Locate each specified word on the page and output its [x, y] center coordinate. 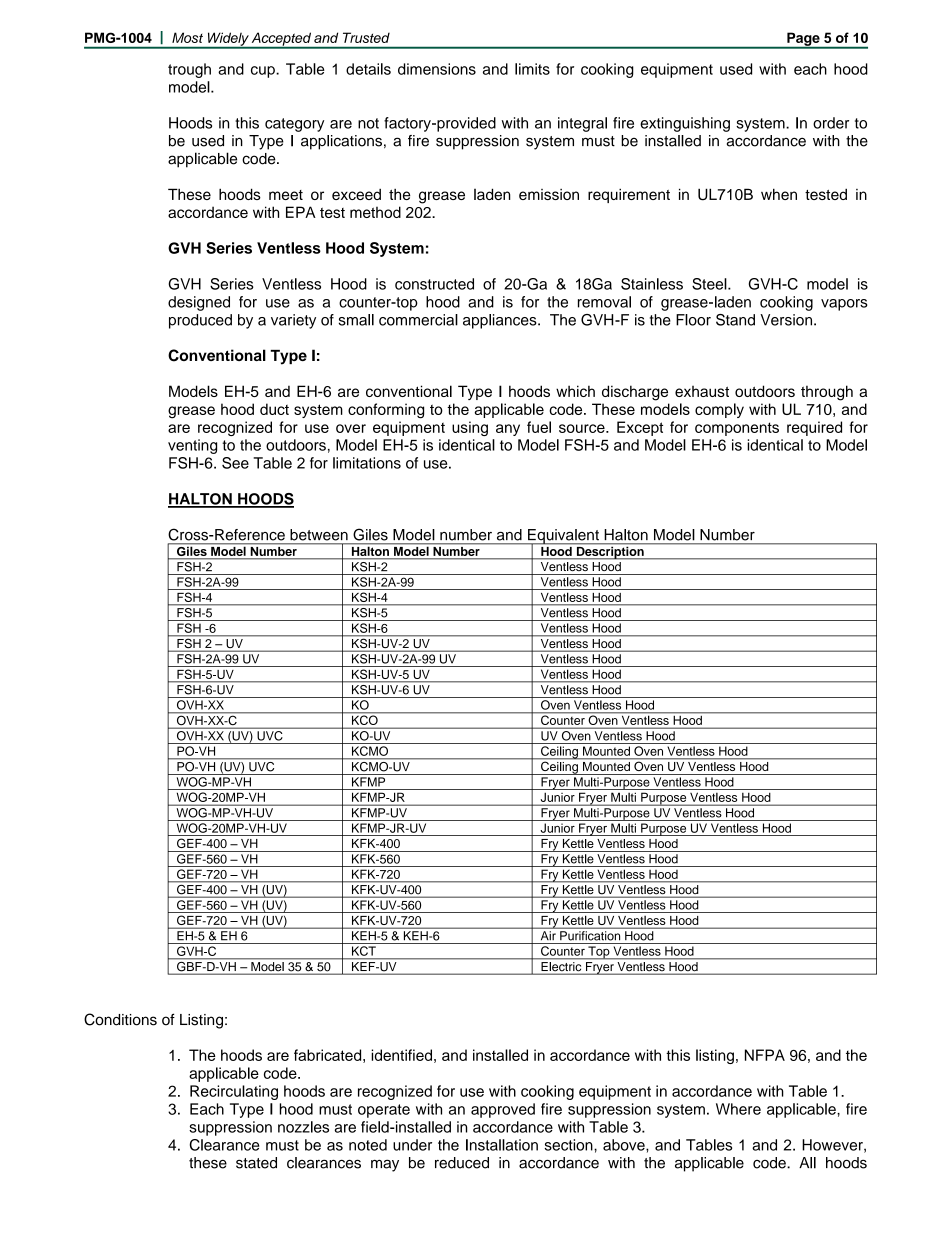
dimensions [437, 69]
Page [803, 40]
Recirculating [234, 1092]
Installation [502, 1145]
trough [189, 70]
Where [738, 1109]
